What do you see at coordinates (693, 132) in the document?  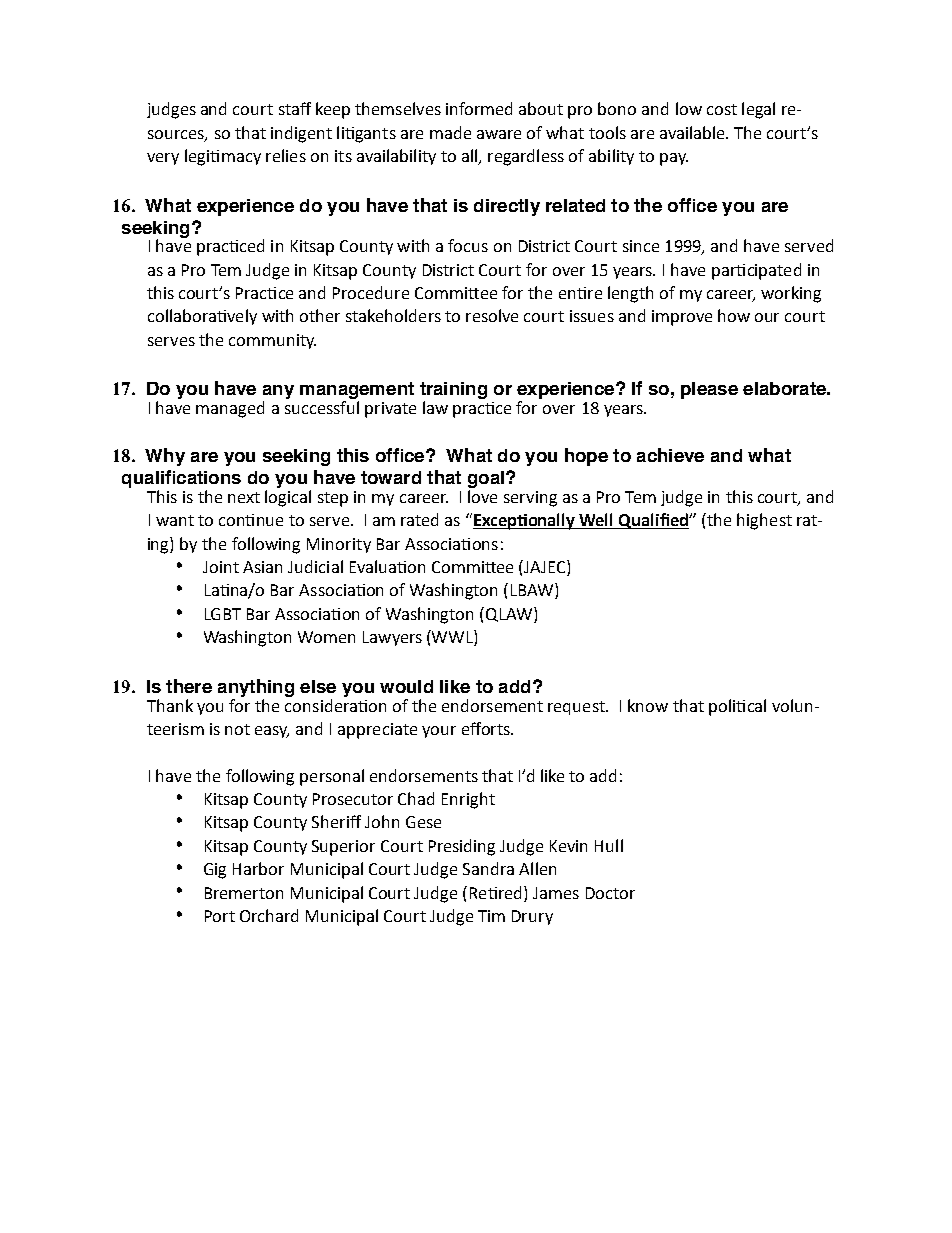 I see `available` at bounding box center [693, 132].
